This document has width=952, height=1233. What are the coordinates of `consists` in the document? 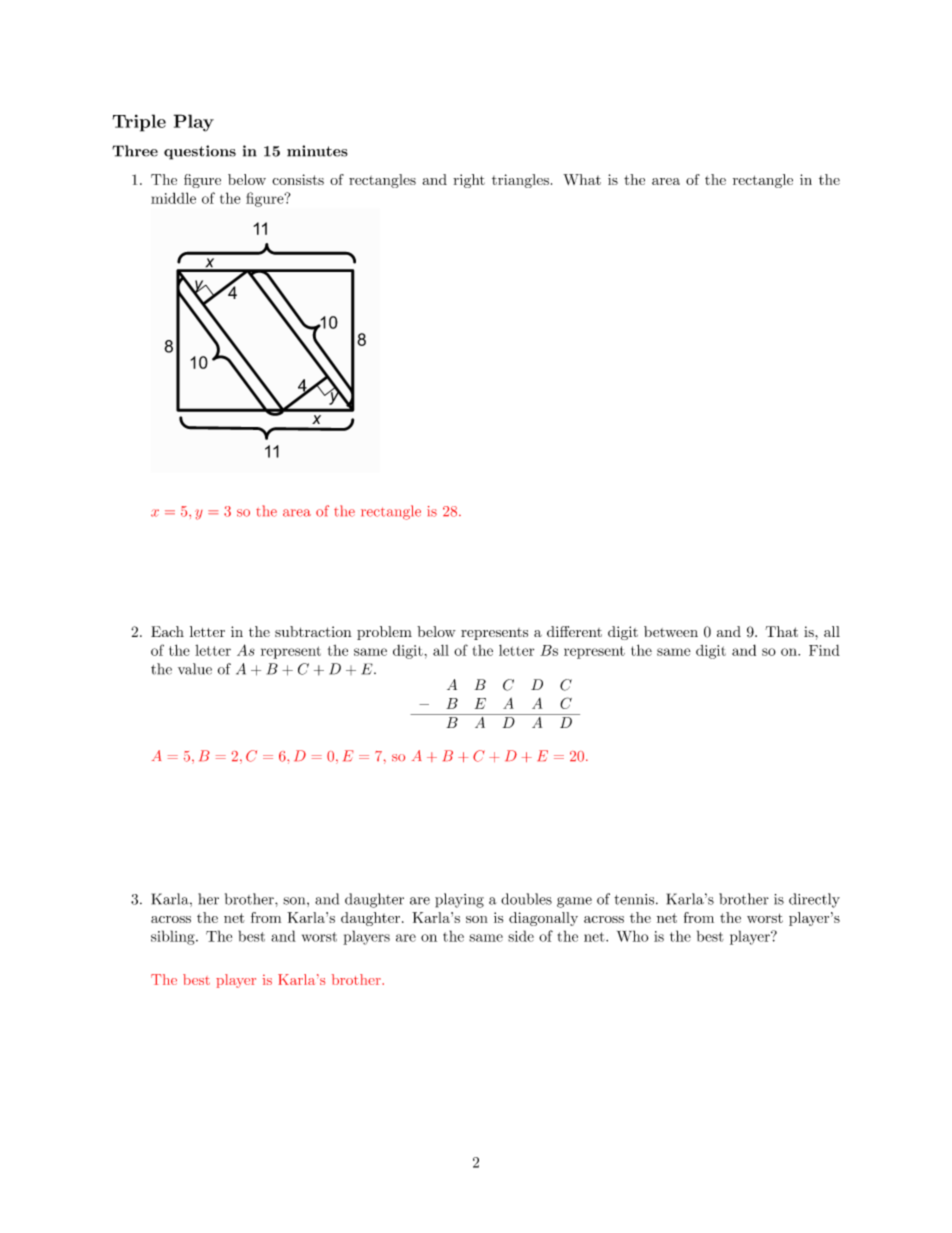 It's located at (298, 179).
